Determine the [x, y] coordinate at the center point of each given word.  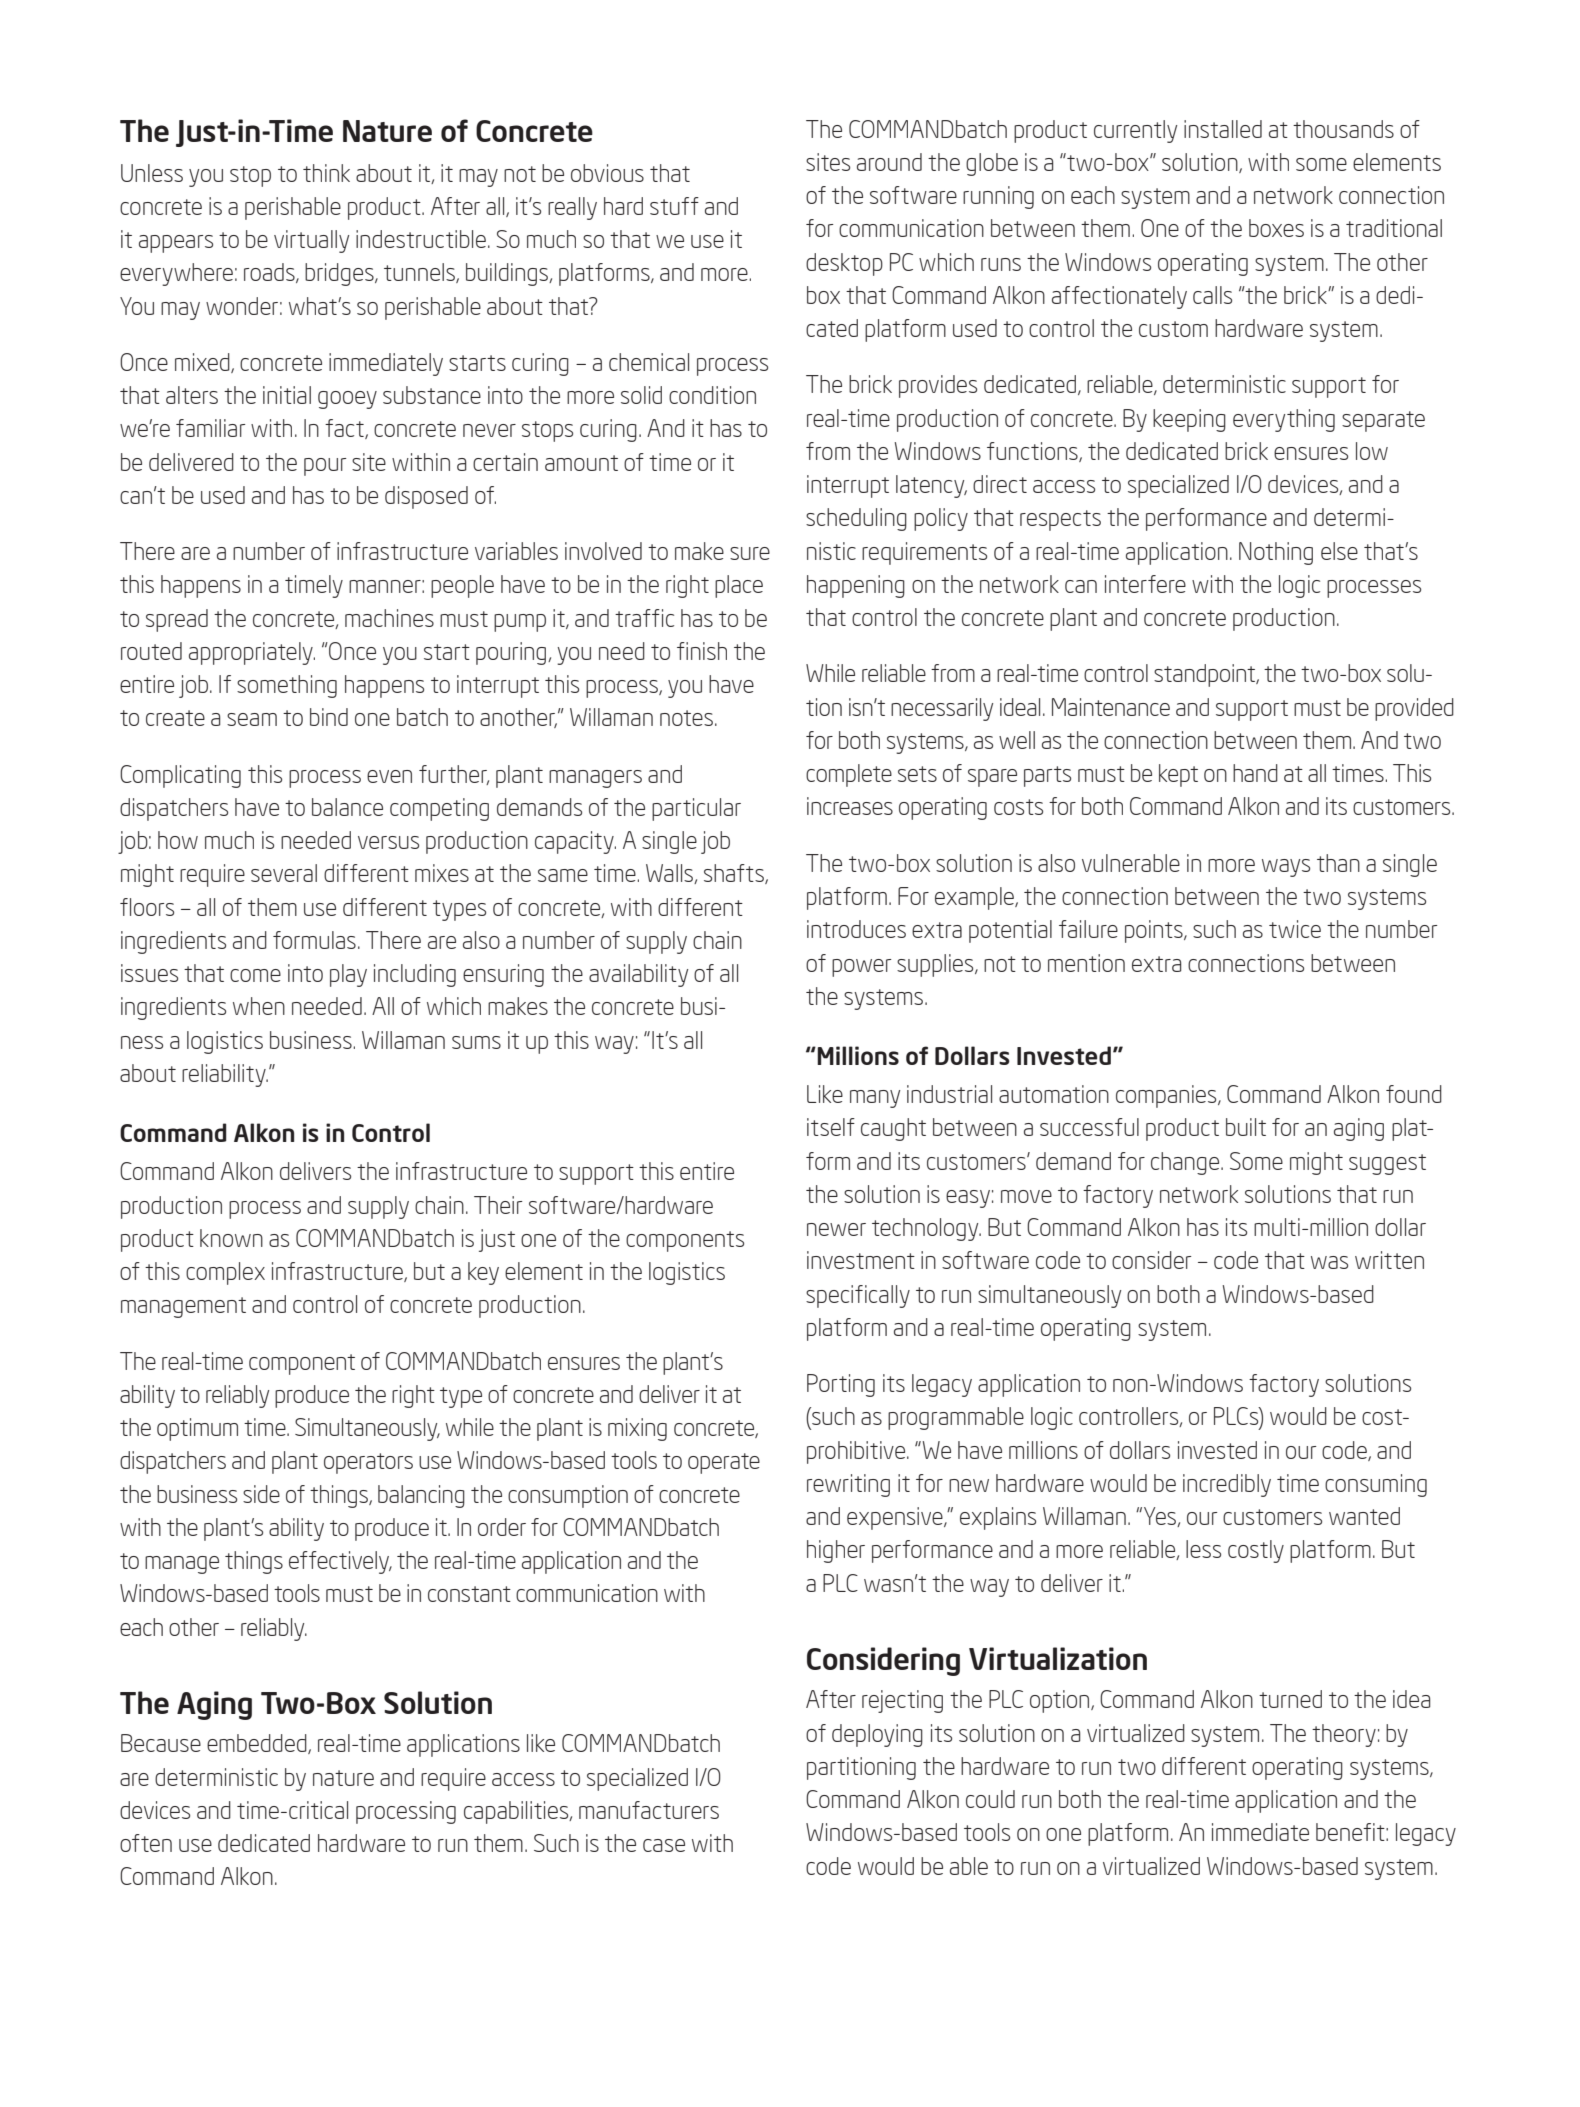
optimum [197, 1429]
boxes [1276, 228]
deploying [877, 1735]
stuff [674, 206]
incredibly [1227, 1485]
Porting [841, 1385]
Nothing [1276, 553]
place [739, 586]
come [255, 975]
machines [389, 618]
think [326, 173]
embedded [258, 1744]
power [861, 968]
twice [1295, 929]
